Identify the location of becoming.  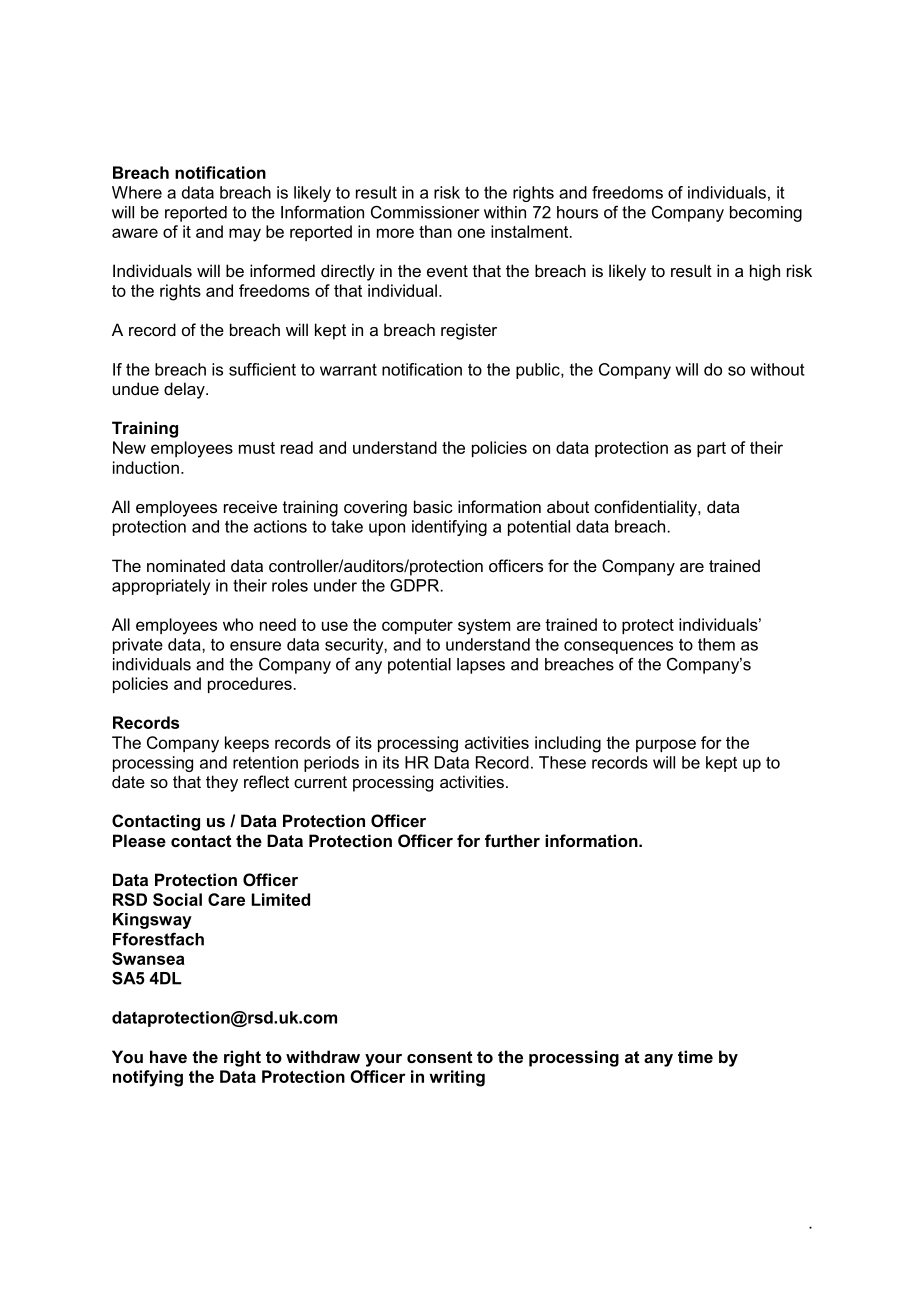
(766, 214).
